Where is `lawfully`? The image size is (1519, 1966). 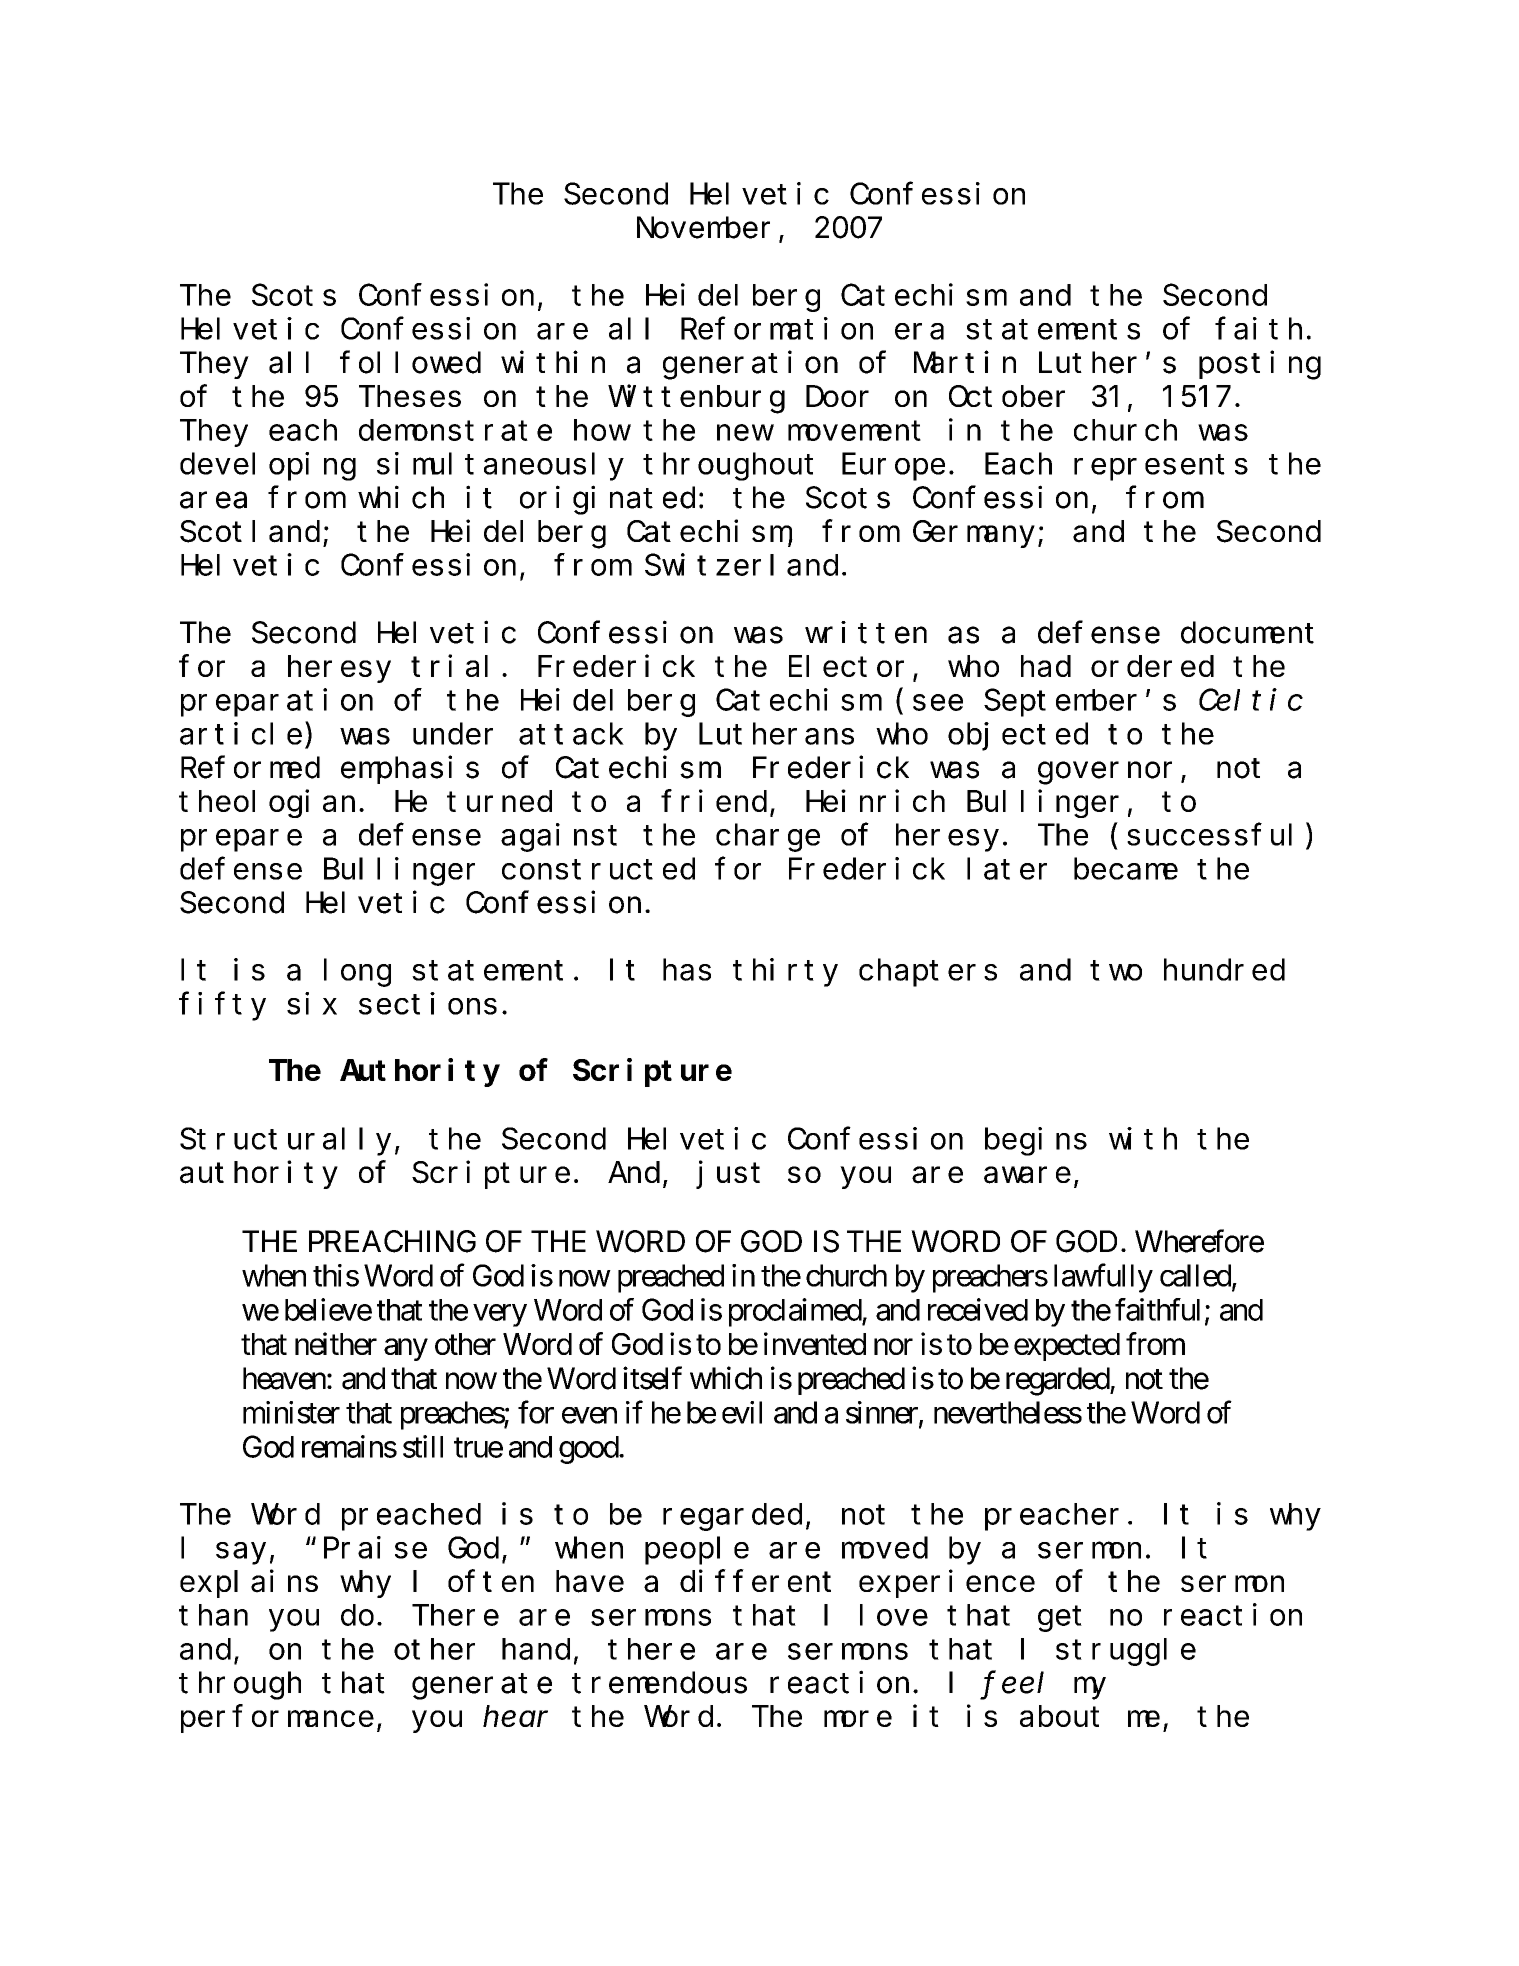 lawfully is located at coordinates (1103, 1278).
